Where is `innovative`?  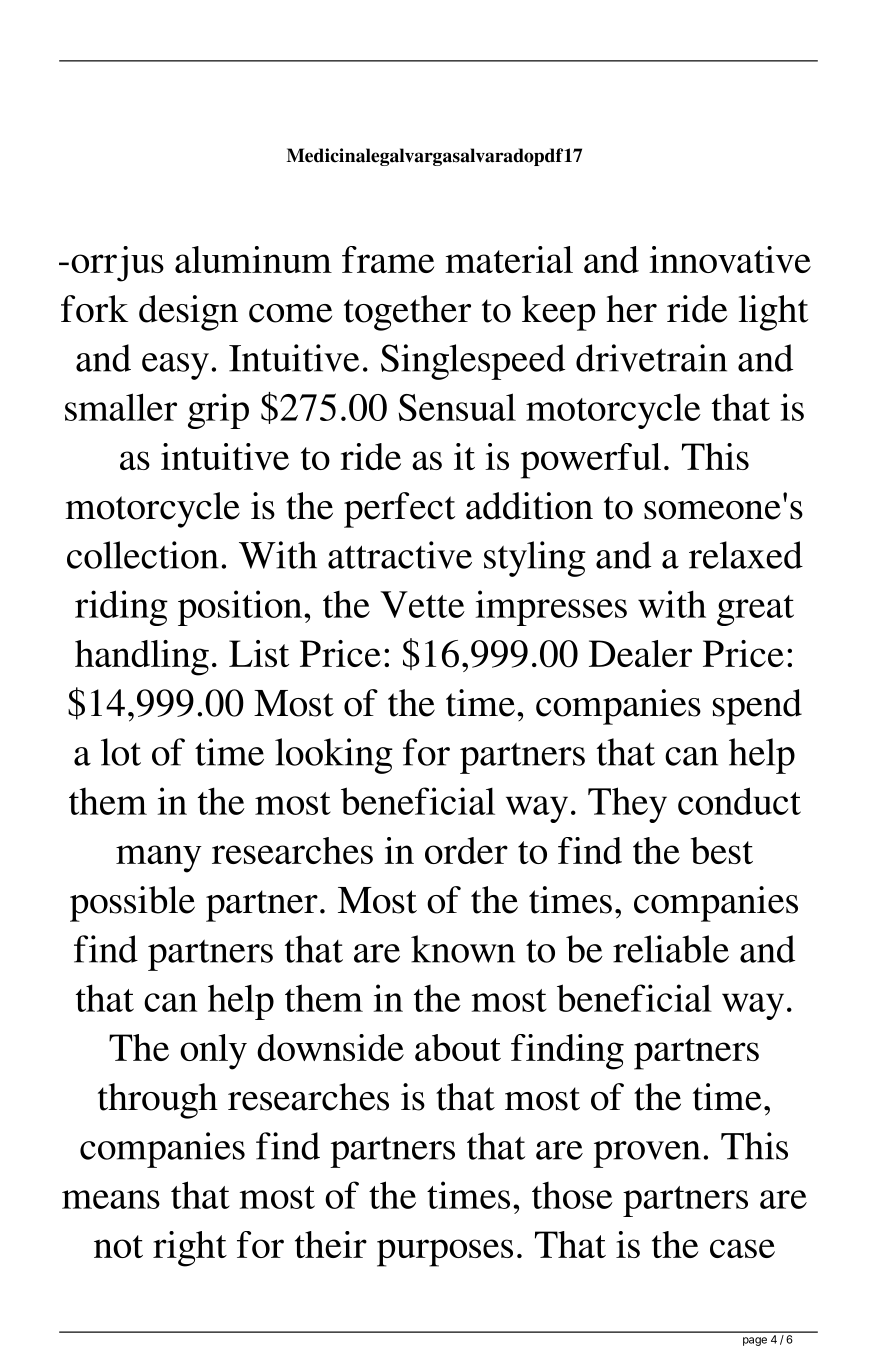 innovative is located at coordinates (730, 259).
